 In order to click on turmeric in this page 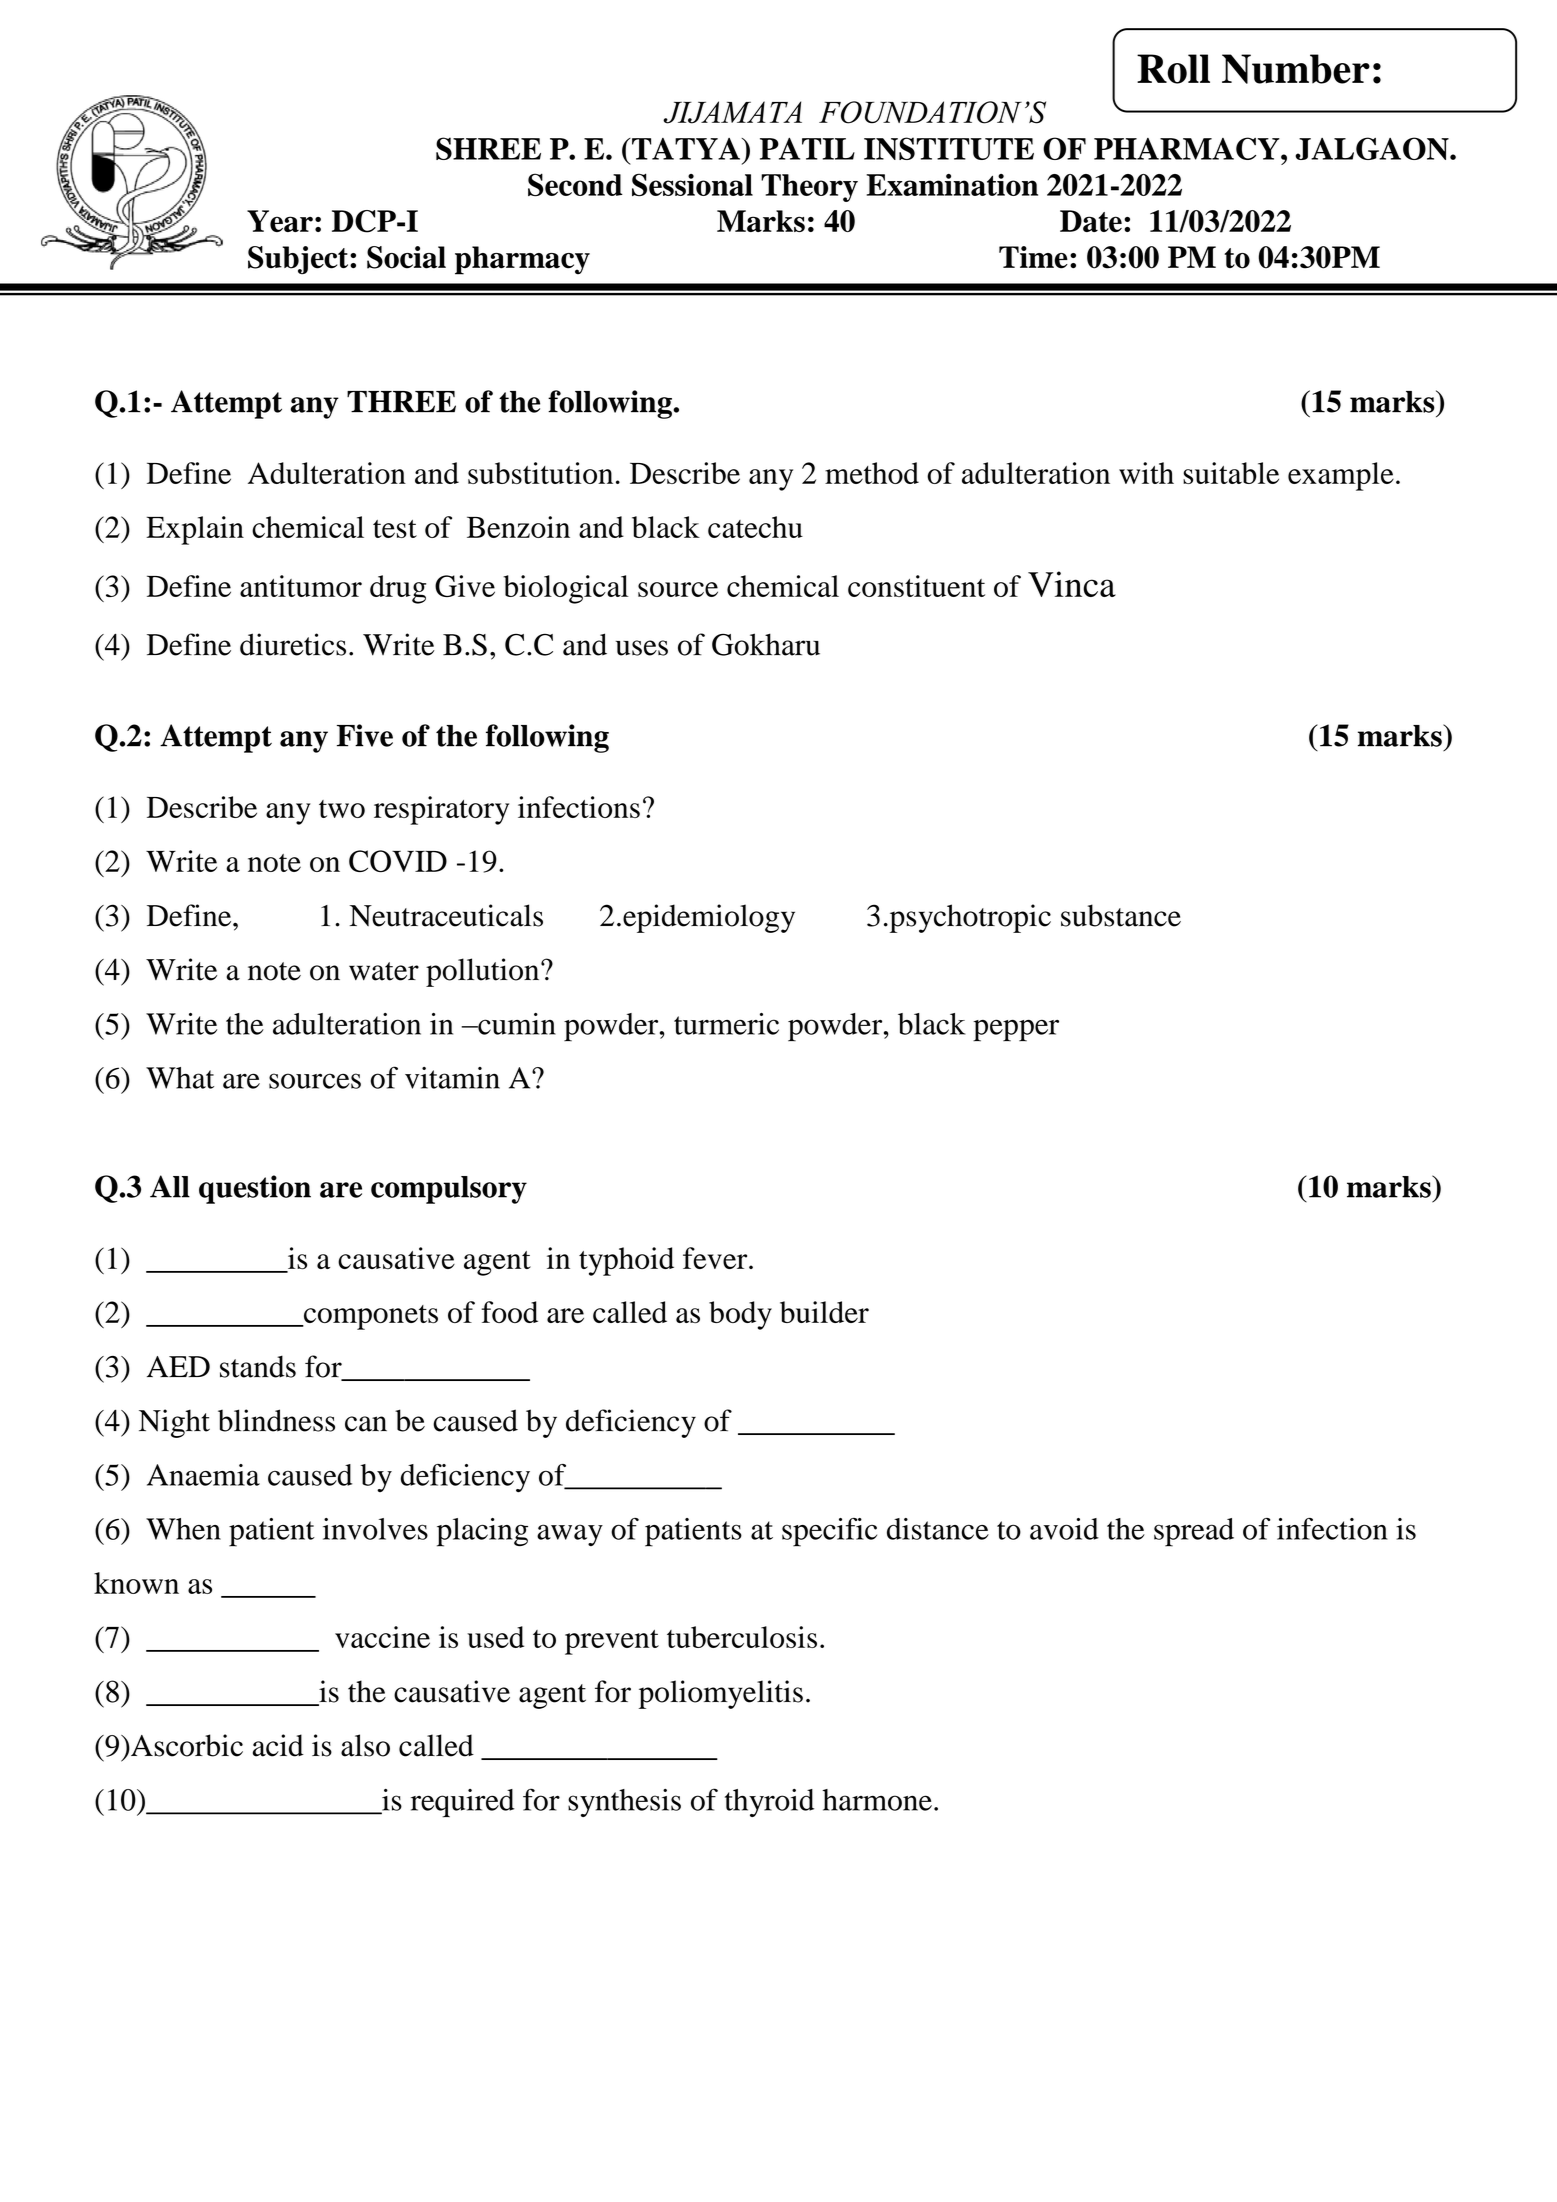, I will do `click(726, 1024)`.
